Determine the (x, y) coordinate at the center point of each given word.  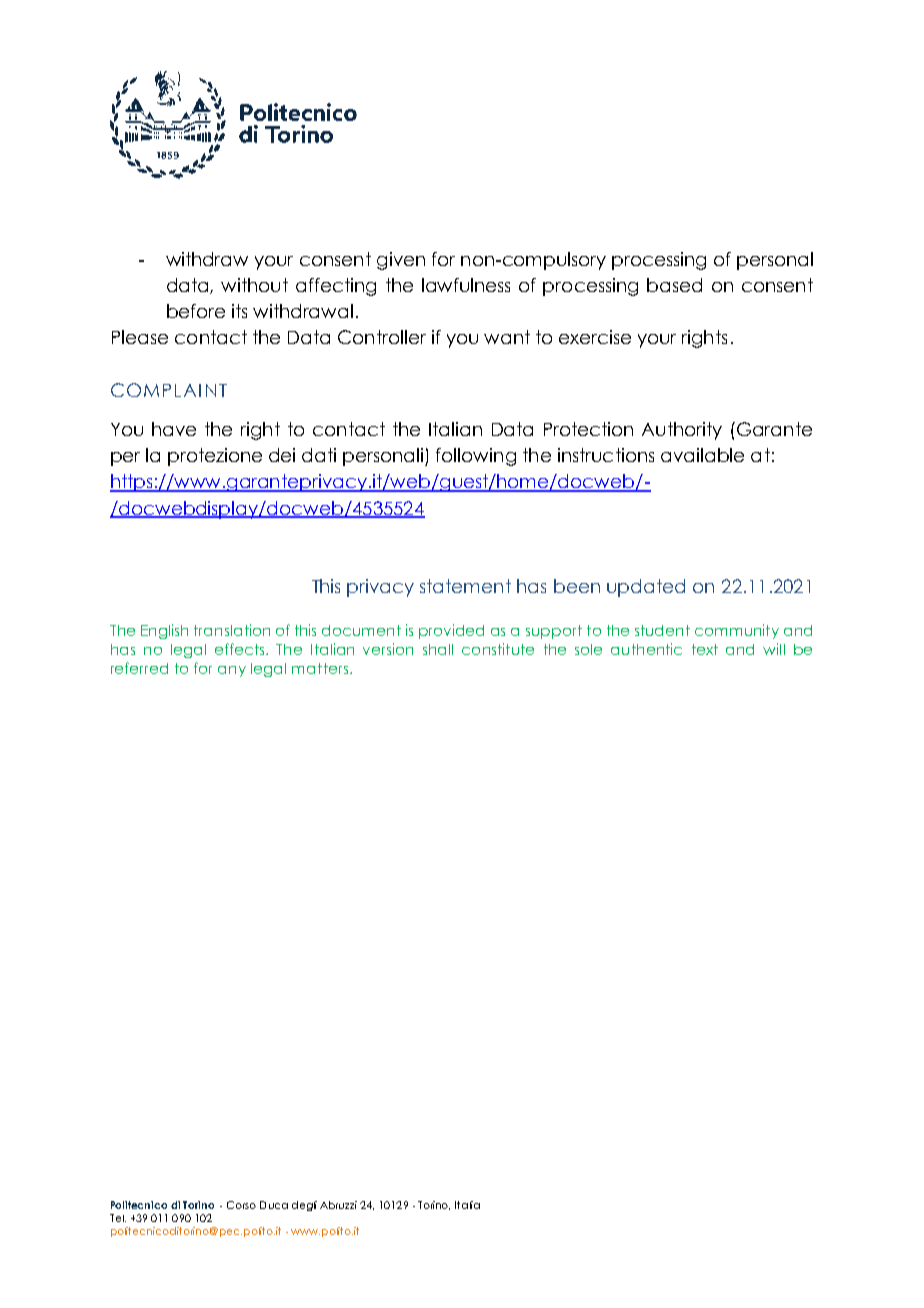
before (196, 311)
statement (465, 586)
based (674, 285)
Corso (241, 1205)
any (232, 671)
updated (646, 588)
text (705, 649)
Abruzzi (338, 1205)
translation (232, 630)
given (401, 261)
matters (321, 668)
